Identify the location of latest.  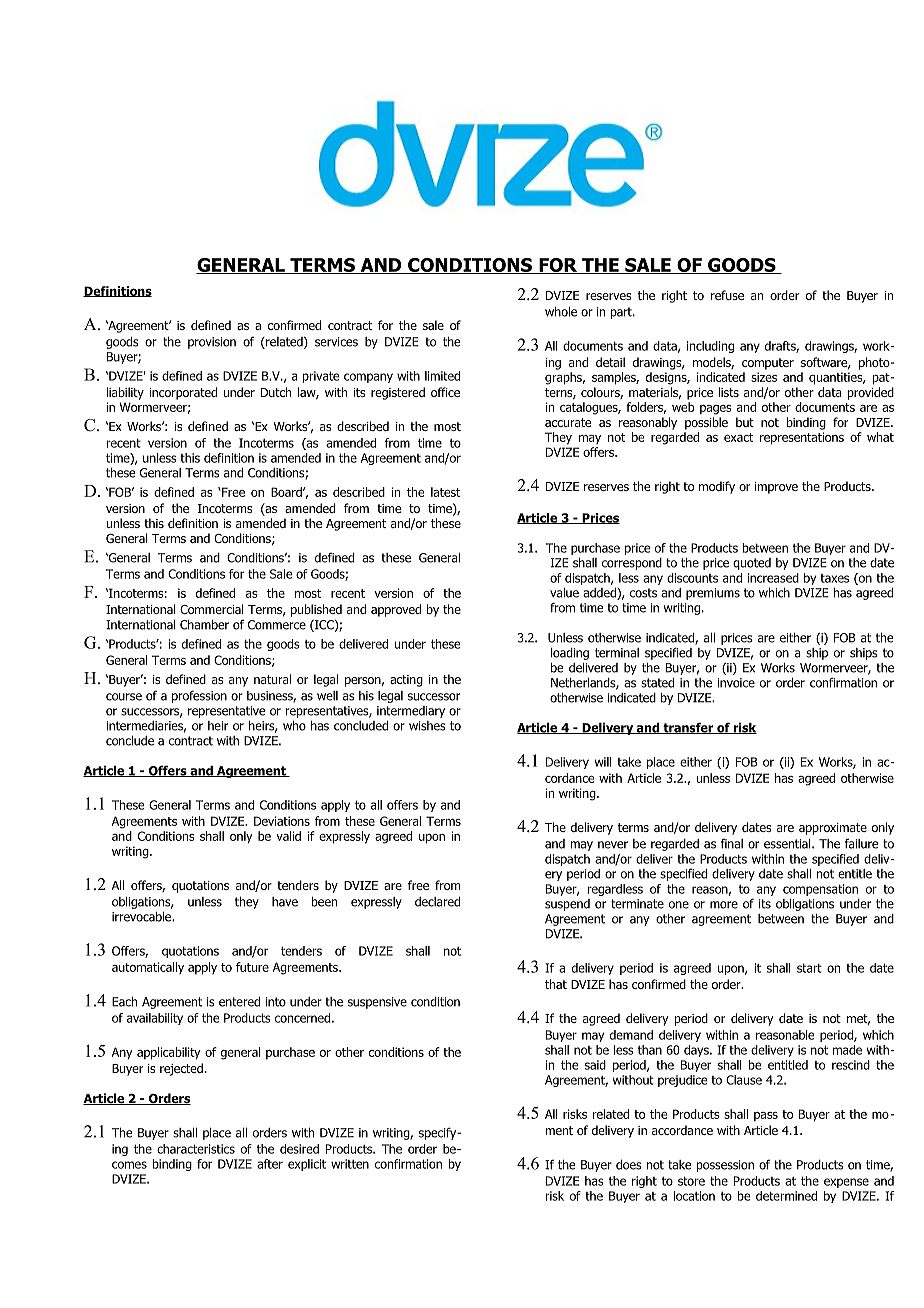
(445, 492).
